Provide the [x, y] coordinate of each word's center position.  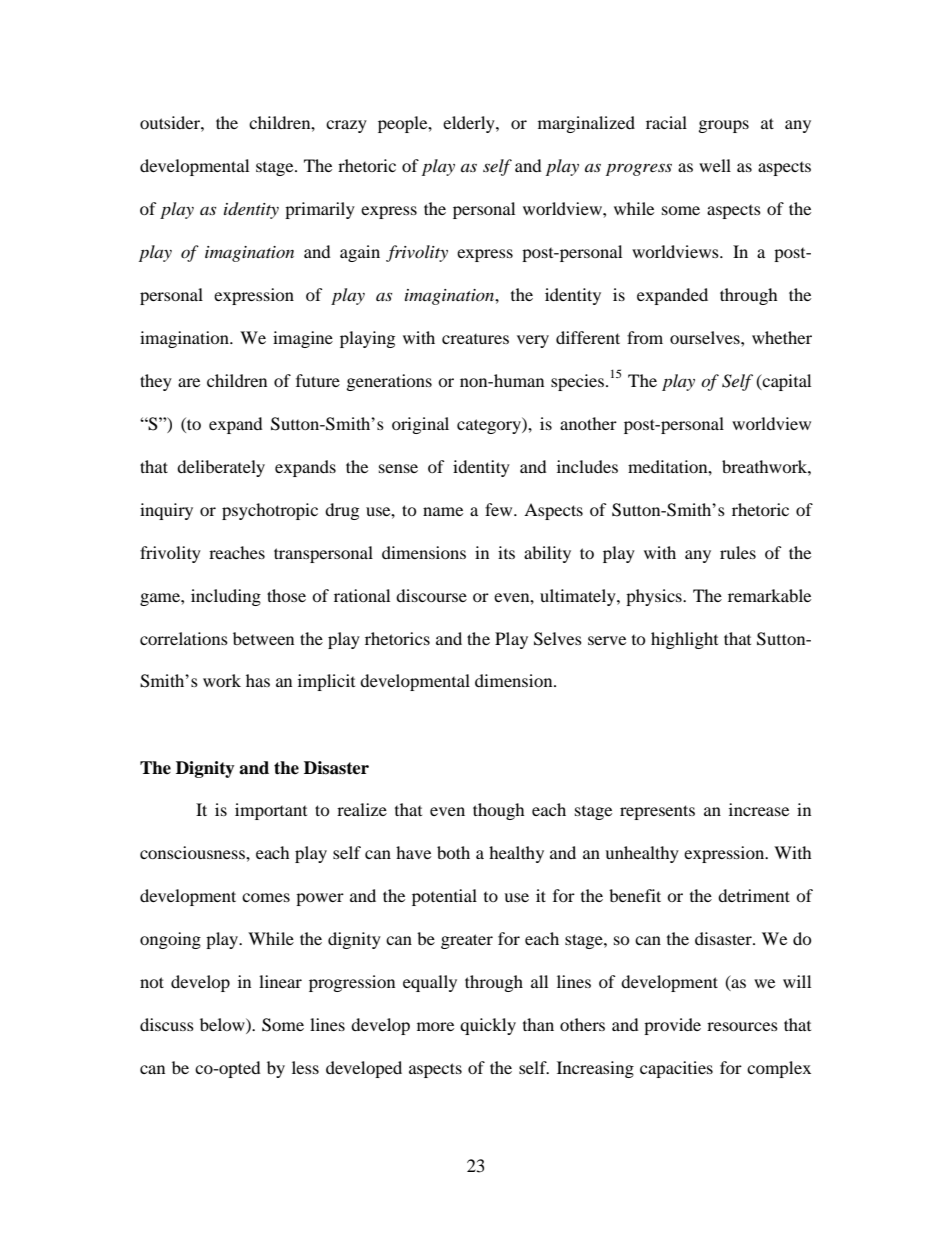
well [715, 165]
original [420, 425]
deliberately [221, 468]
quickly [488, 1026]
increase [759, 809]
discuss [167, 1024]
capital [785, 382]
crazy [346, 126]
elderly [470, 124]
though [499, 811]
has [258, 680]
